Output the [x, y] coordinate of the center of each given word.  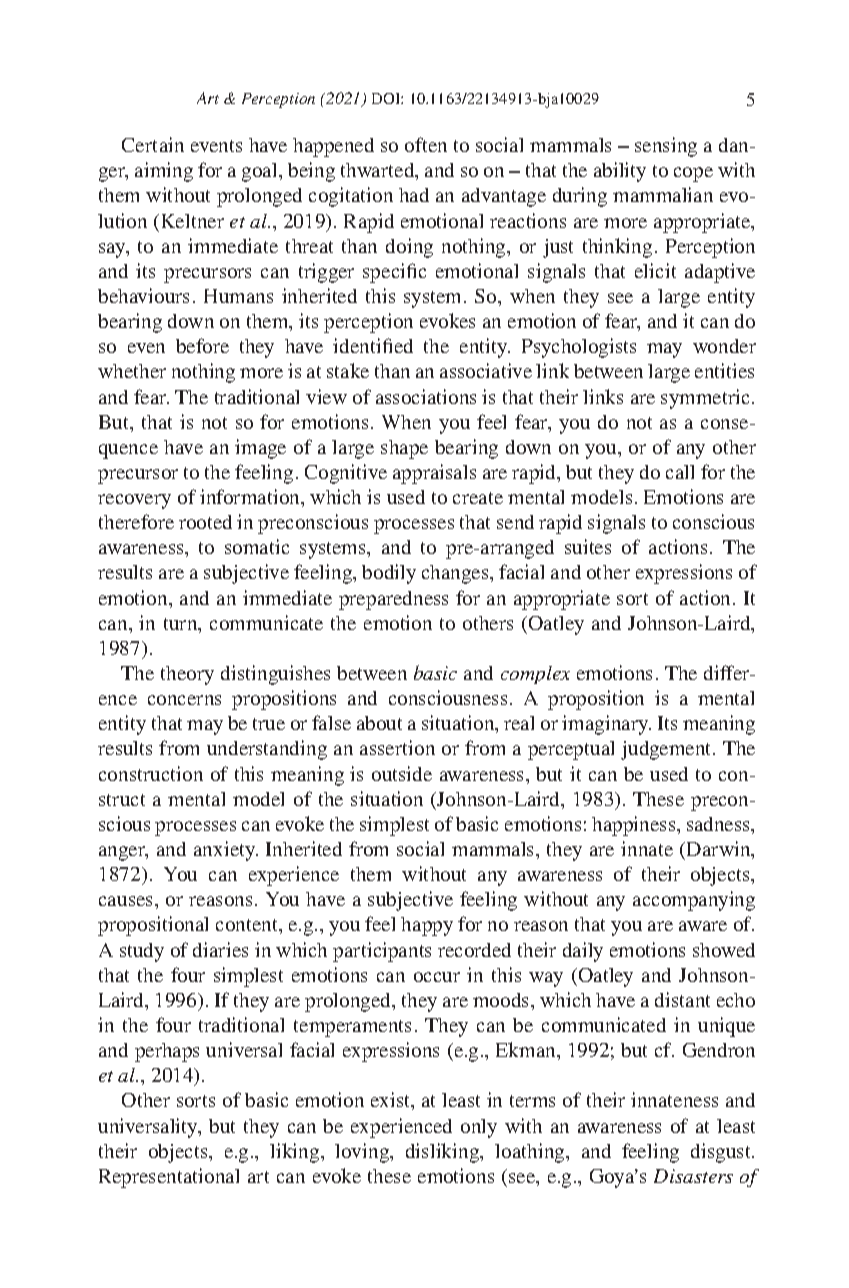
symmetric [707, 399]
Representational [169, 1178]
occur [437, 977]
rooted [205, 522]
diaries [220, 949]
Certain [153, 144]
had [414, 195]
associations [426, 396]
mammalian [663, 194]
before [202, 345]
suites [588, 546]
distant [682, 999]
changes [456, 574]
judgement [667, 750]
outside [402, 773]
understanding [267, 750]
